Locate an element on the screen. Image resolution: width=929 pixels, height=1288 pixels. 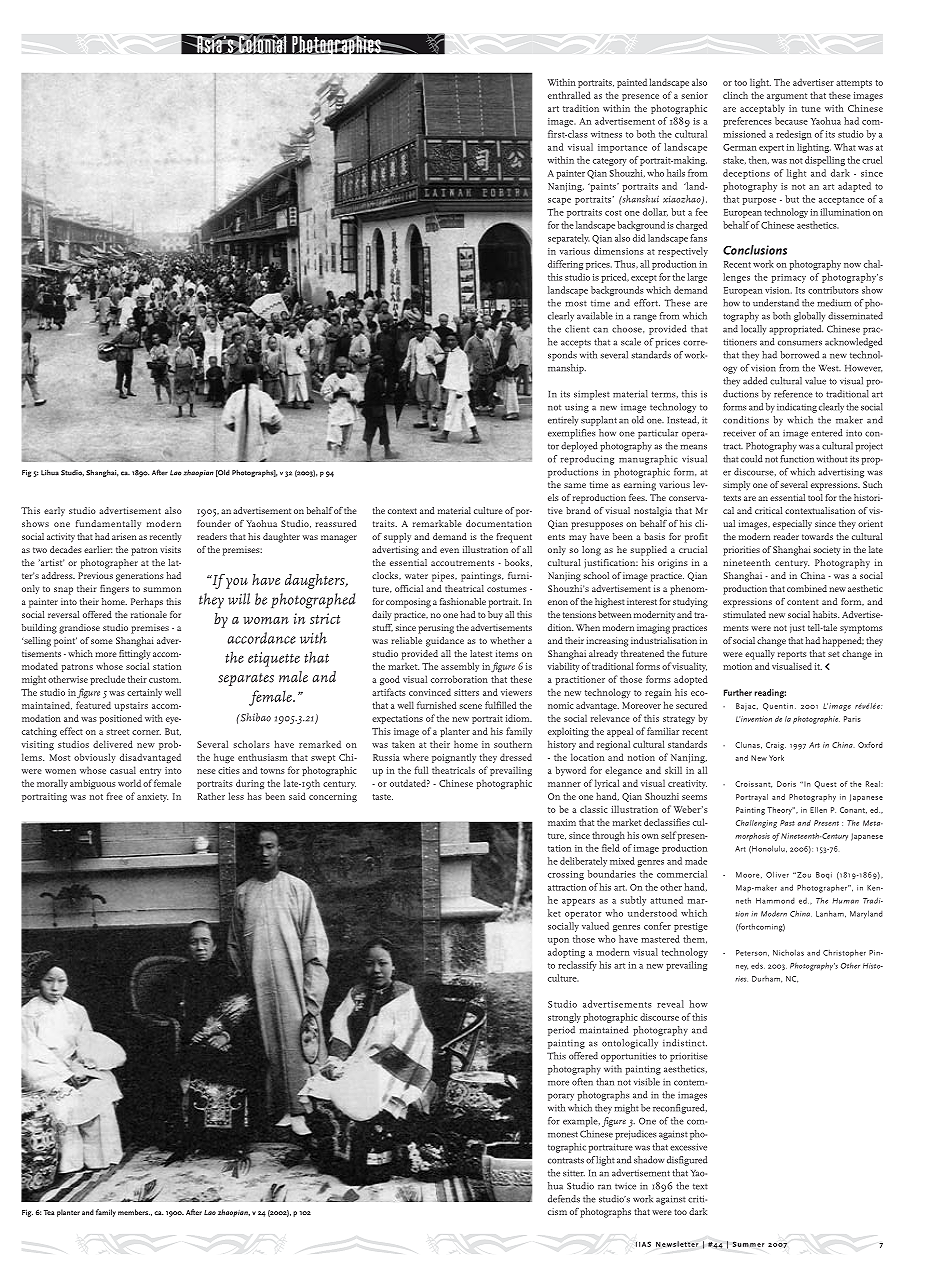
fittingly is located at coordinates (134, 655).
